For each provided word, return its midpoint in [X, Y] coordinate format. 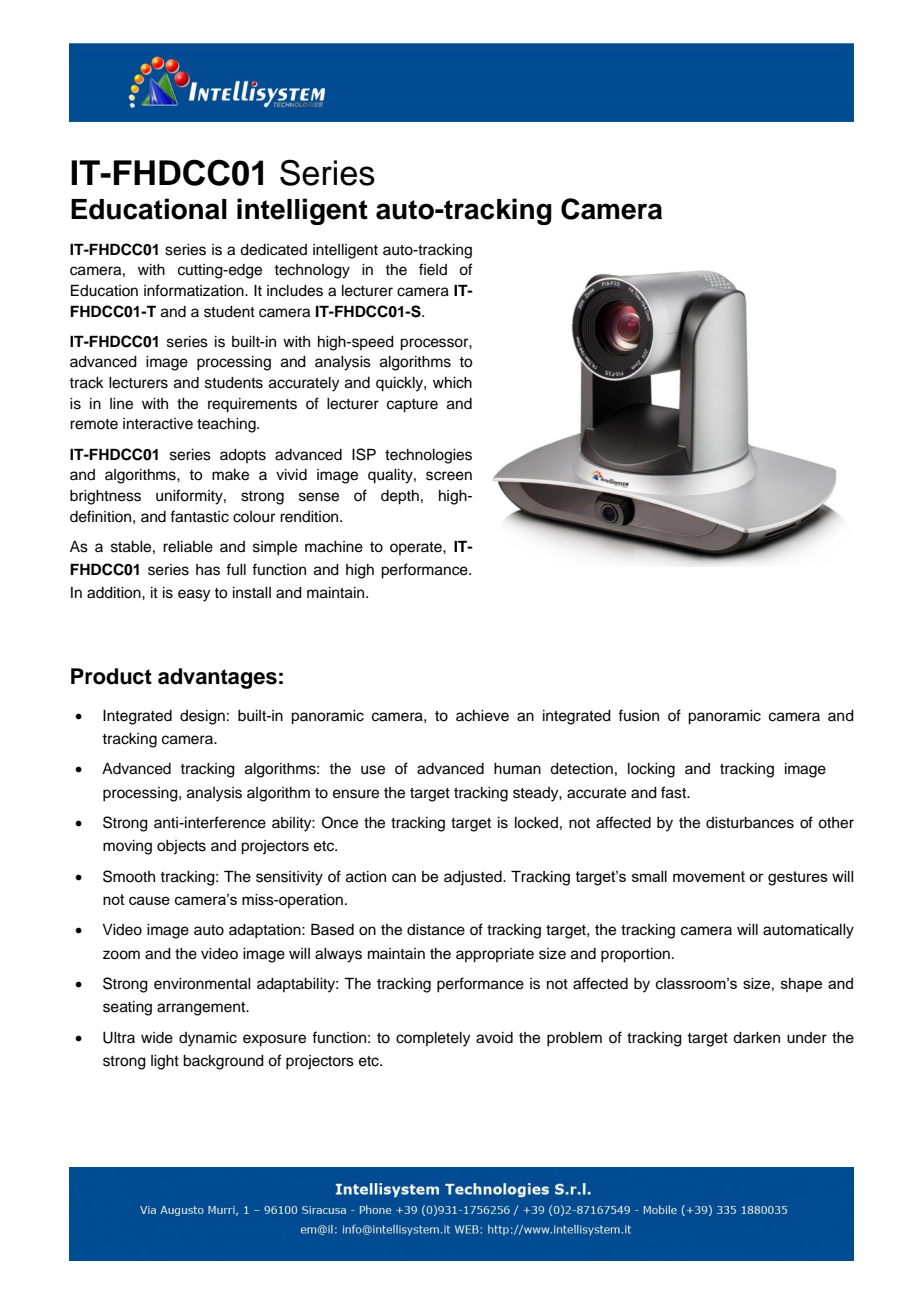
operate [417, 548]
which [452, 383]
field [433, 269]
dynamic [208, 1039]
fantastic [199, 516]
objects [181, 847]
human [517, 769]
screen [449, 476]
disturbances [750, 823]
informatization [195, 290]
